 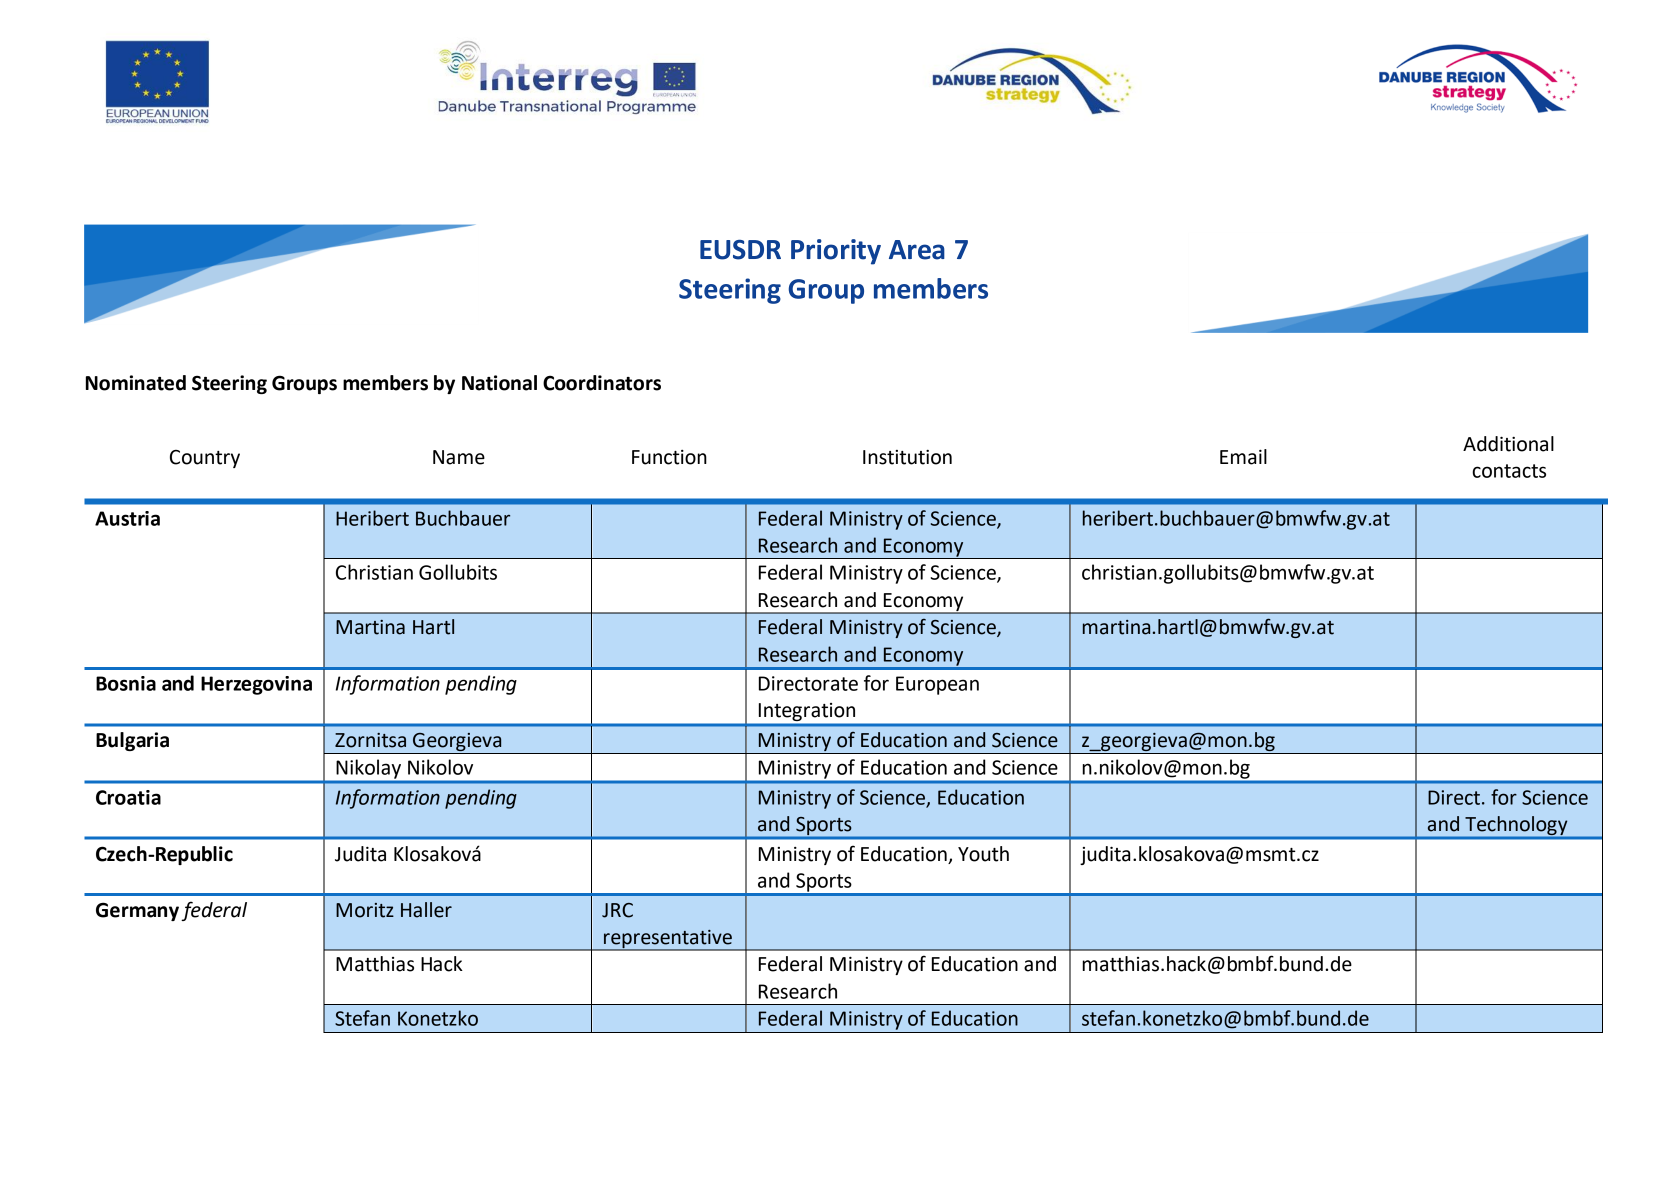 What do you see at coordinates (1243, 457) in the screenshot?
I see `Email` at bounding box center [1243, 457].
